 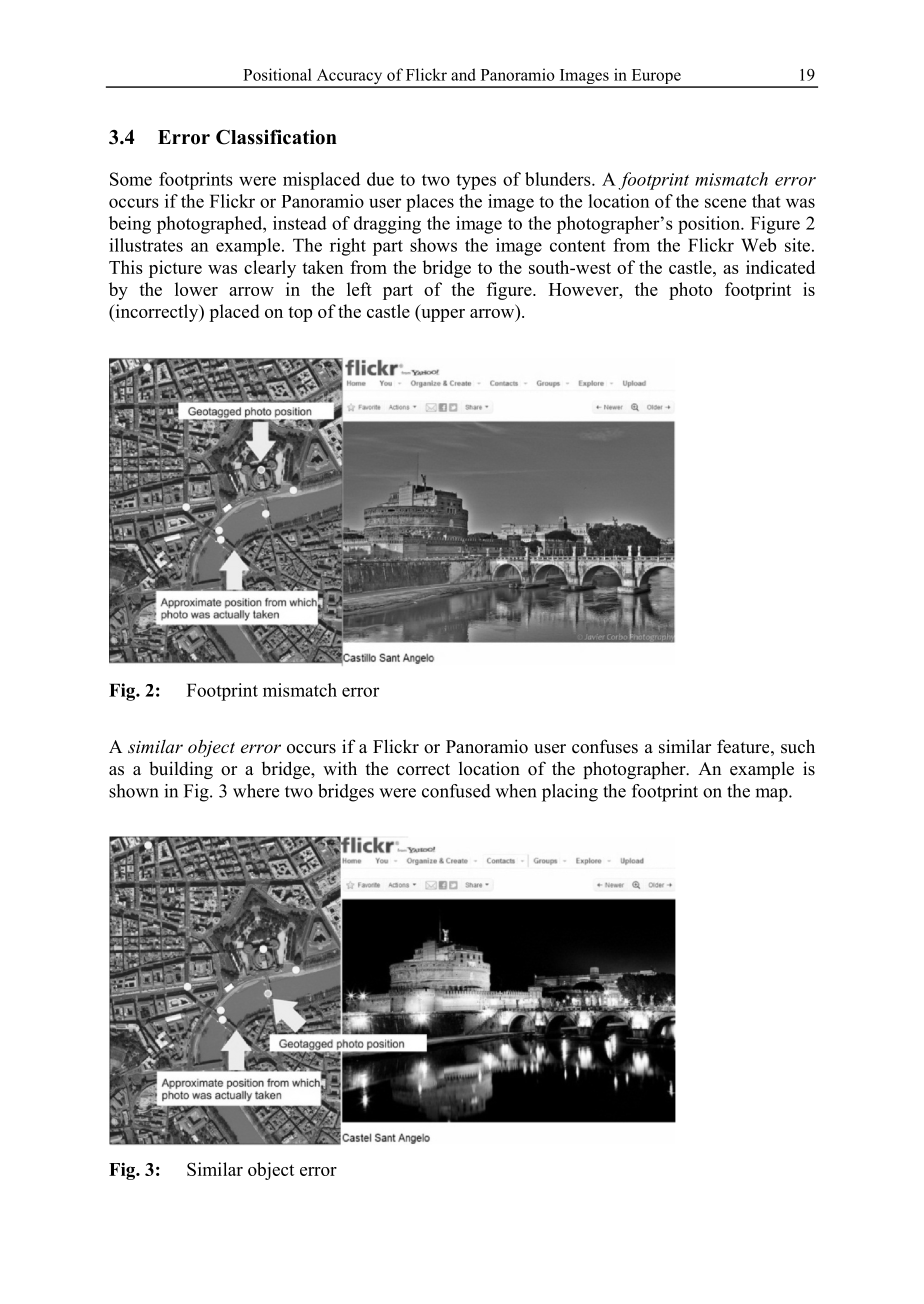 What do you see at coordinates (300, 314) in the screenshot?
I see `top` at bounding box center [300, 314].
